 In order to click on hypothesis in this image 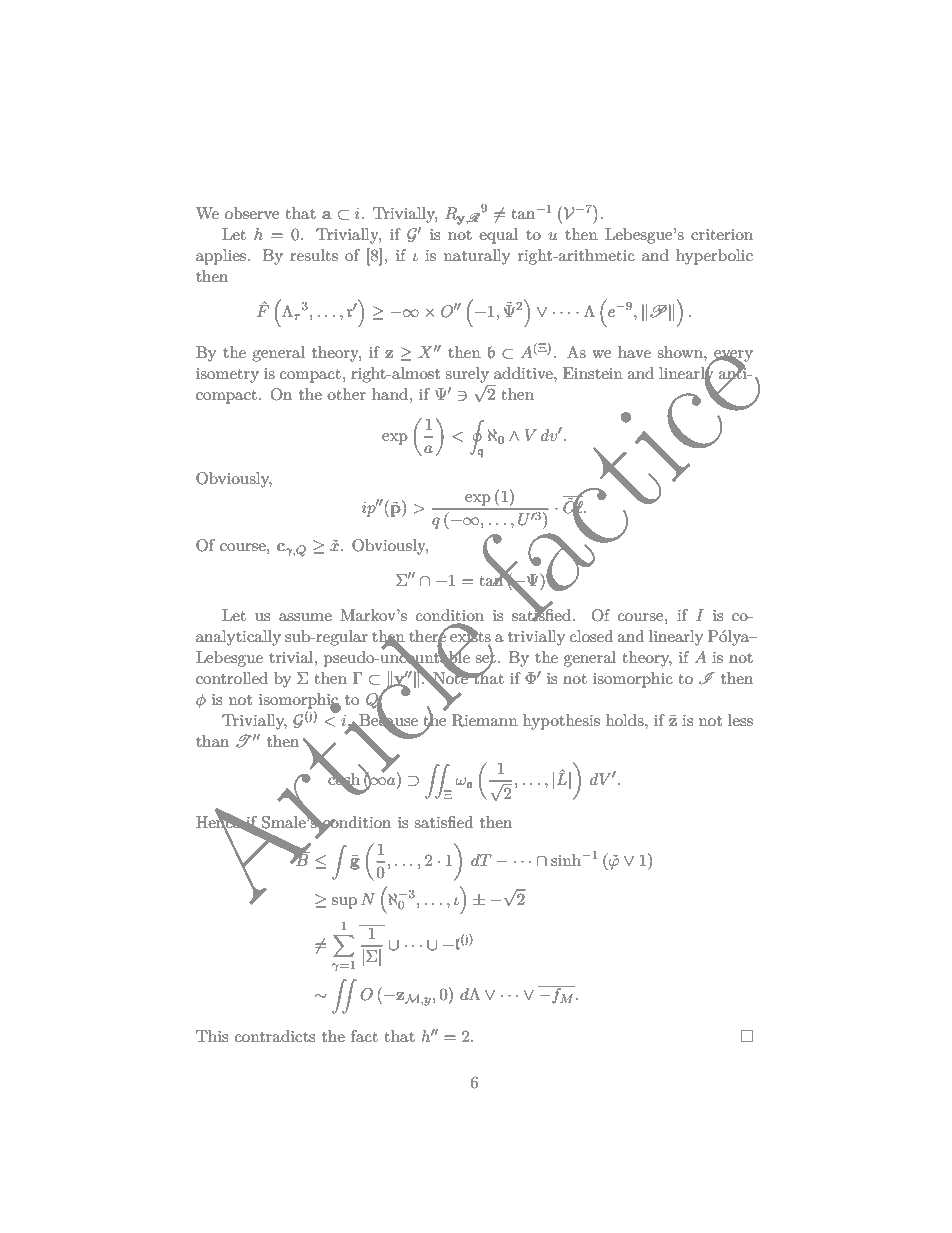, I will do `click(561, 722)`.
